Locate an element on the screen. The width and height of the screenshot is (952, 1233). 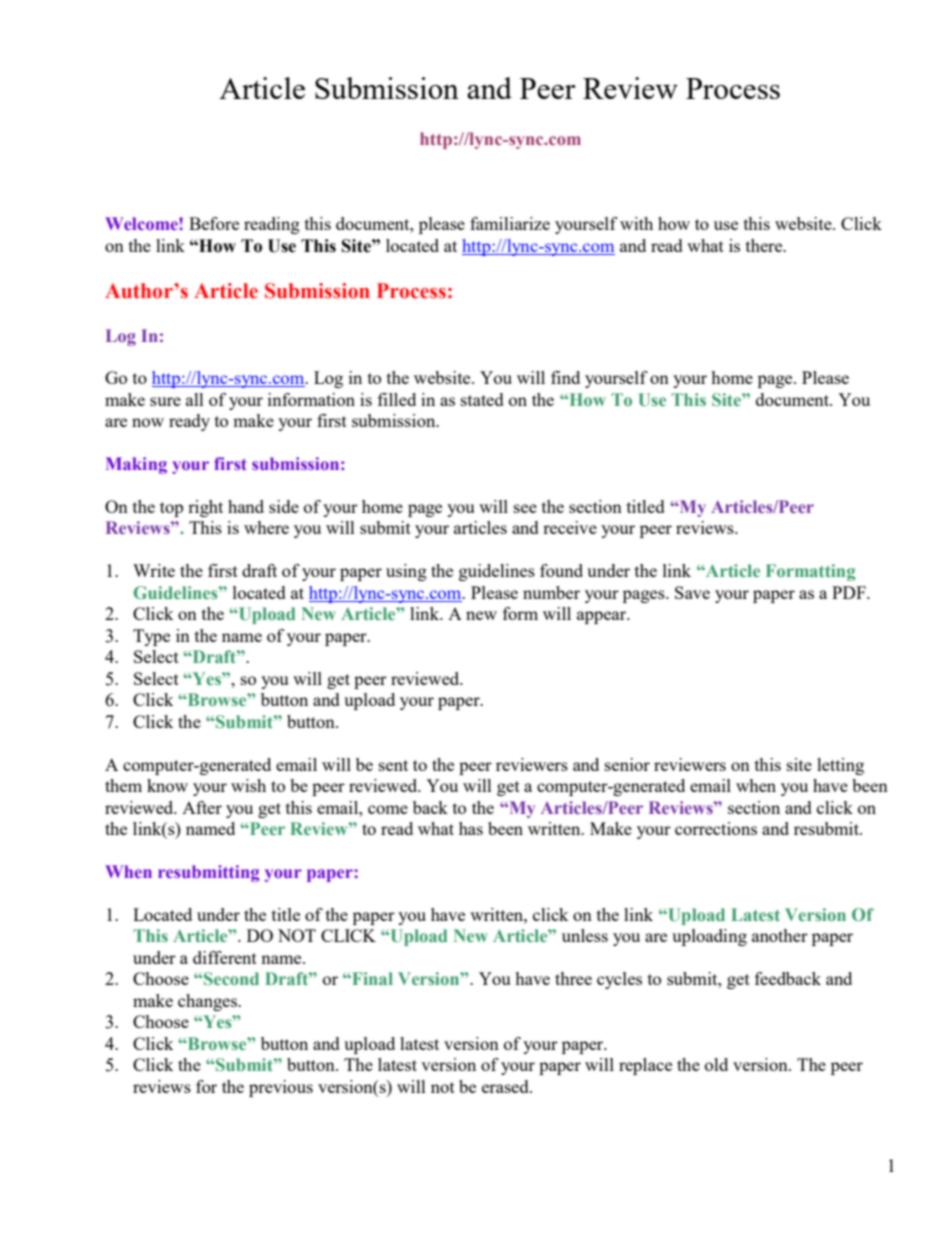
corrections is located at coordinates (716, 828).
